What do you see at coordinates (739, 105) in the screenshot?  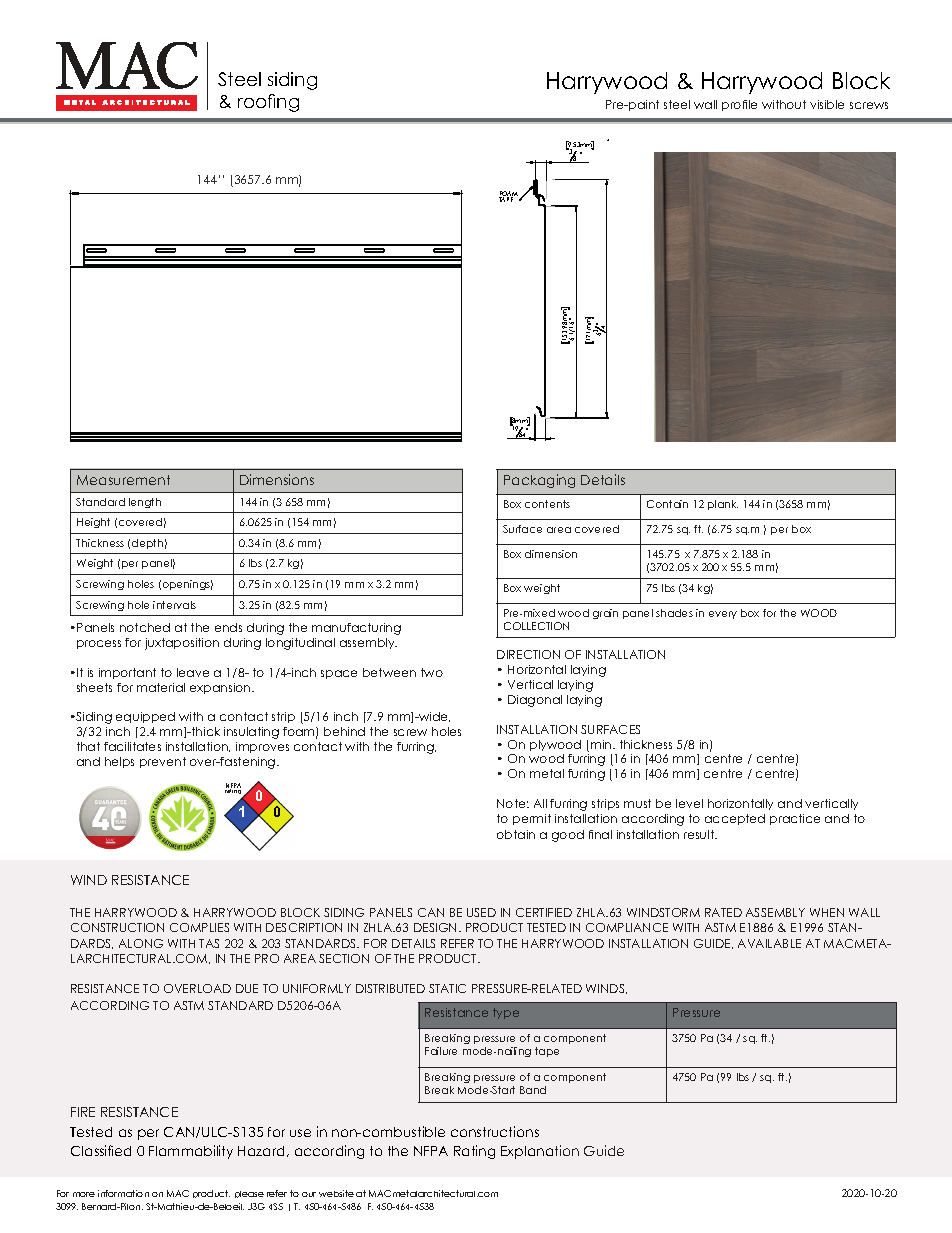 I see `profile` at bounding box center [739, 105].
